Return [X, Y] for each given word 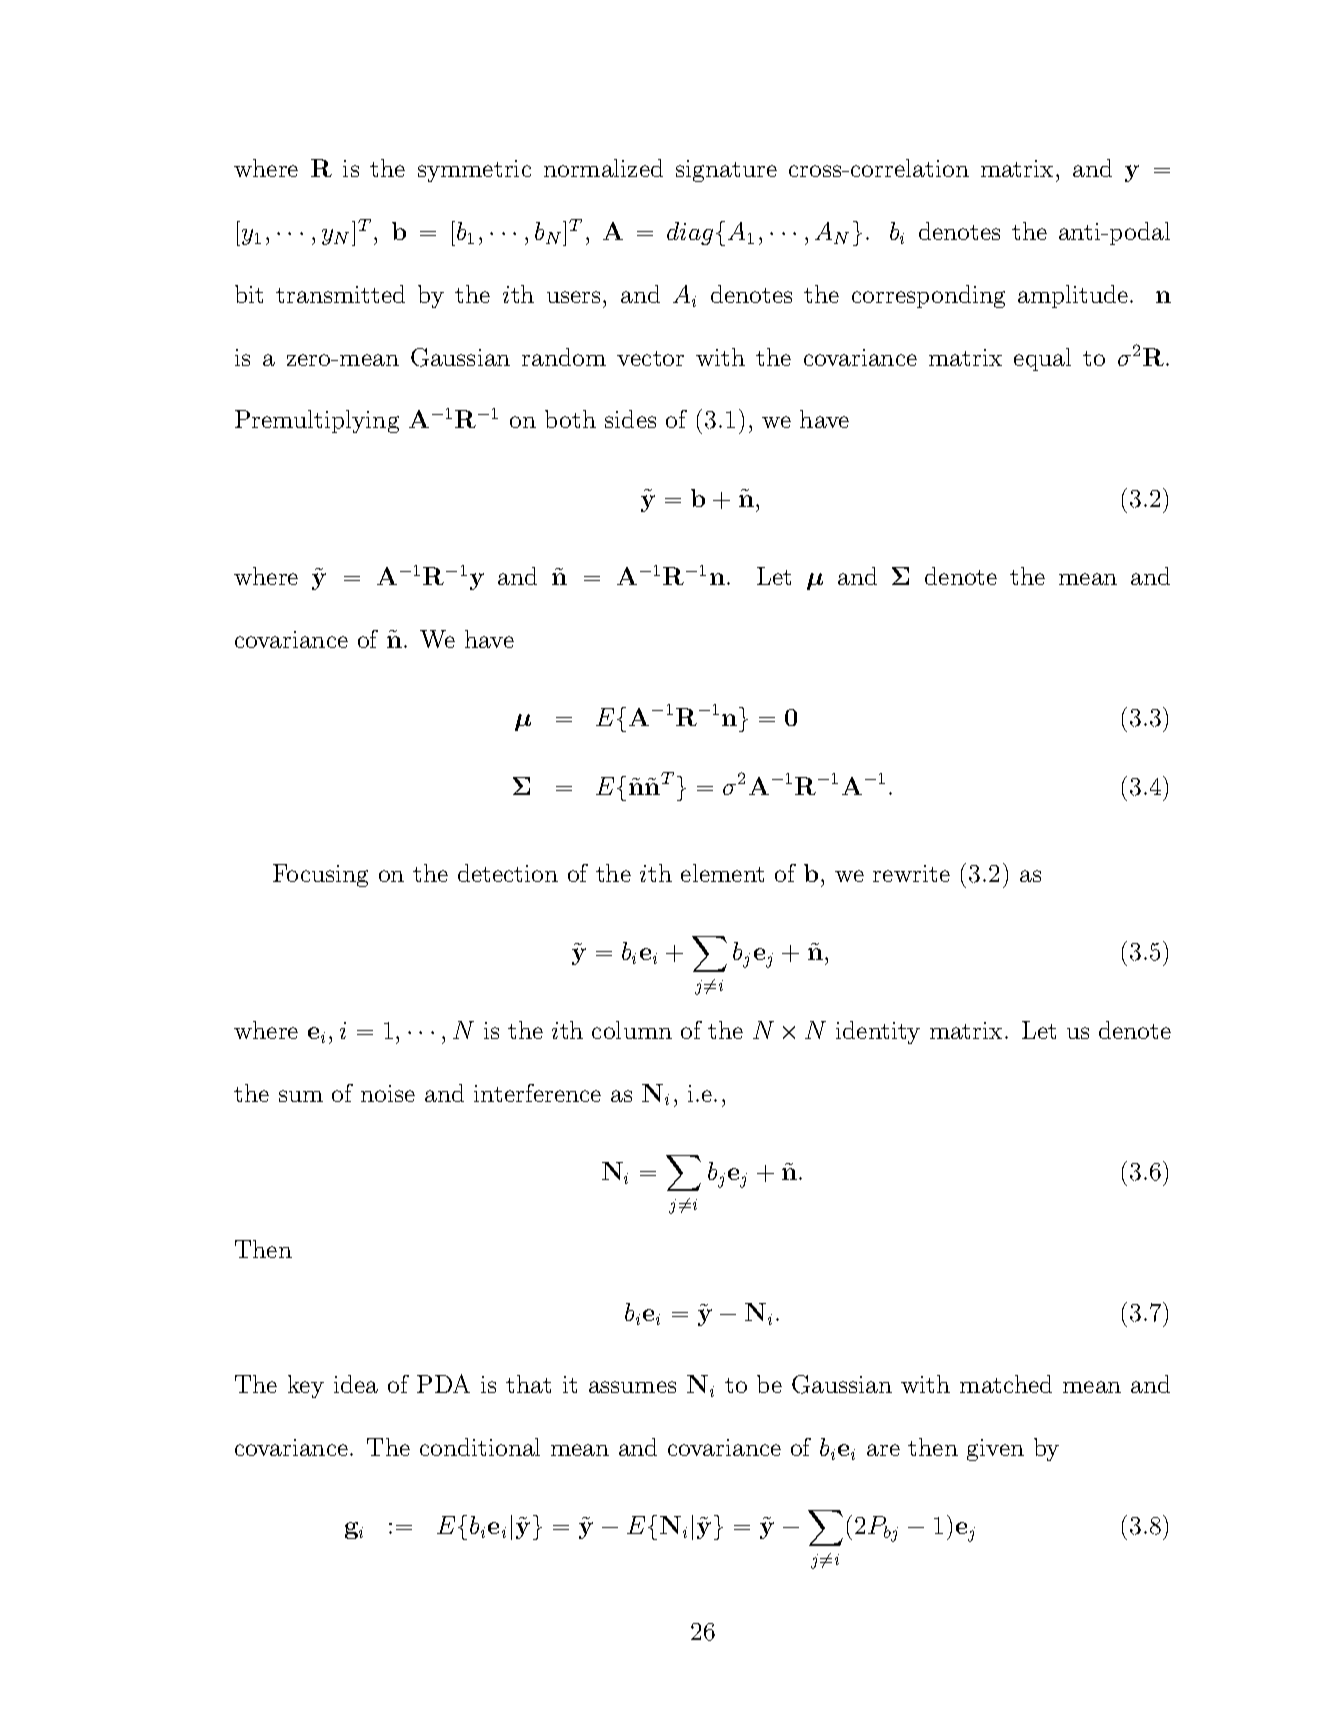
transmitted [340, 294]
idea [356, 1384]
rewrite [911, 873]
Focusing [320, 875]
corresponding [928, 296]
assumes [632, 1387]
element [722, 873]
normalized [603, 168]
